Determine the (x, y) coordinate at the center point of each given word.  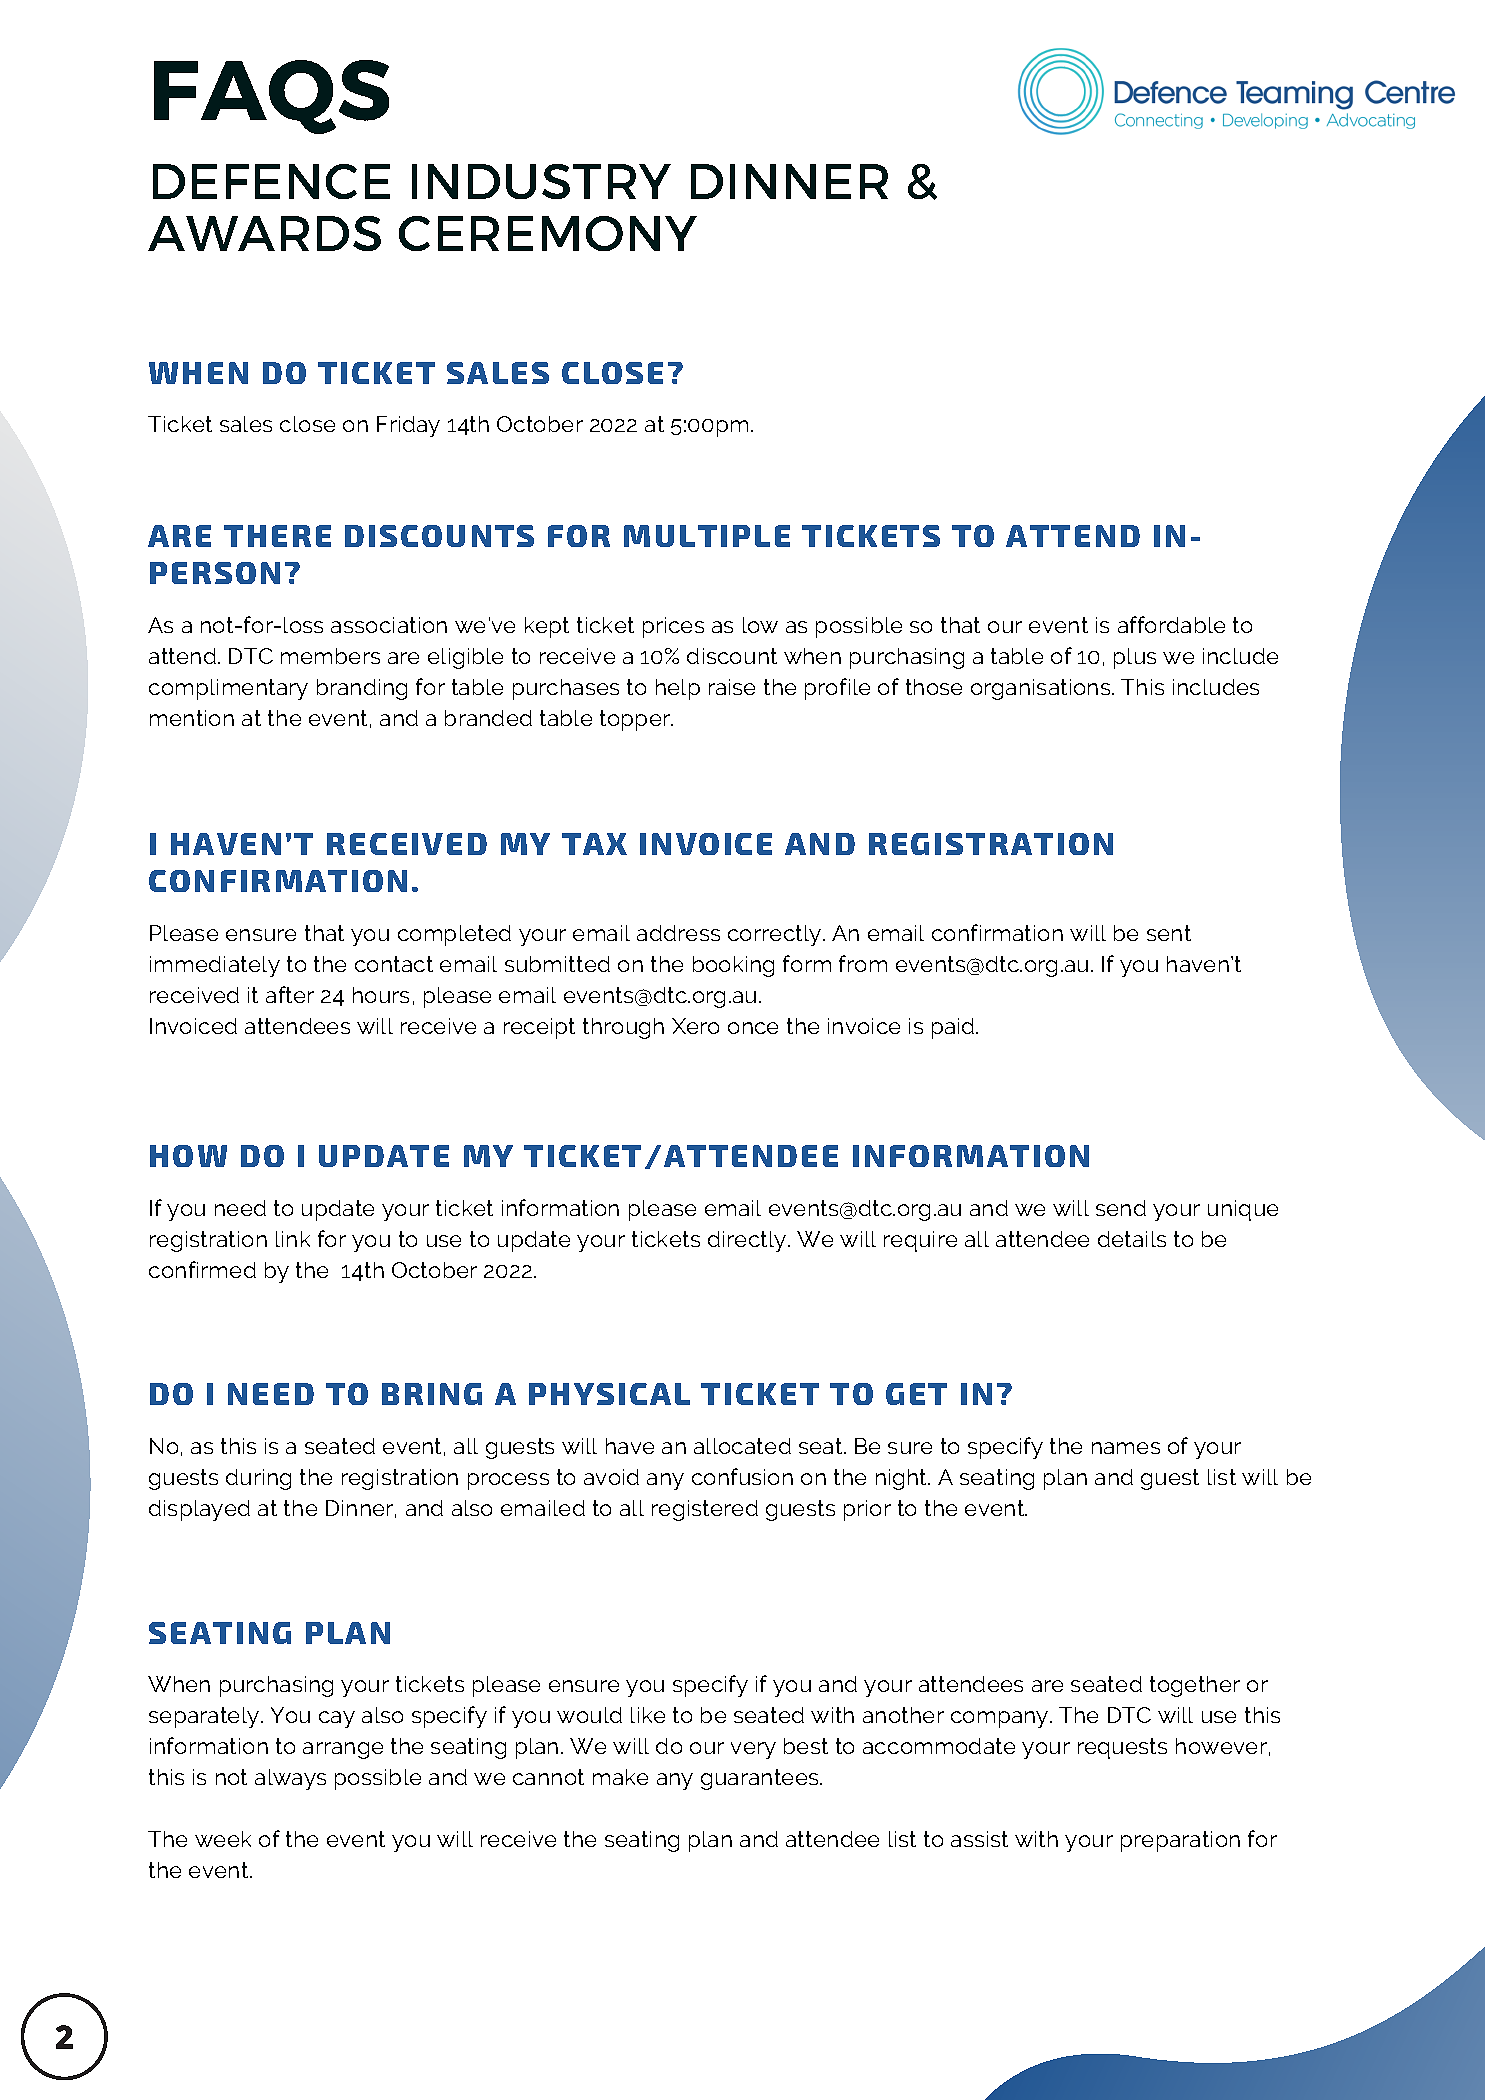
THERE (277, 536)
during (258, 1479)
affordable (1171, 624)
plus (1135, 658)
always (290, 1779)
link (293, 1239)
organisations (1042, 689)
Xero (695, 1026)
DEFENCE (271, 181)
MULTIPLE (707, 536)
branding (362, 689)
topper (636, 720)
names (1126, 1448)
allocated (742, 1446)
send (1121, 1208)
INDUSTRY (541, 181)
